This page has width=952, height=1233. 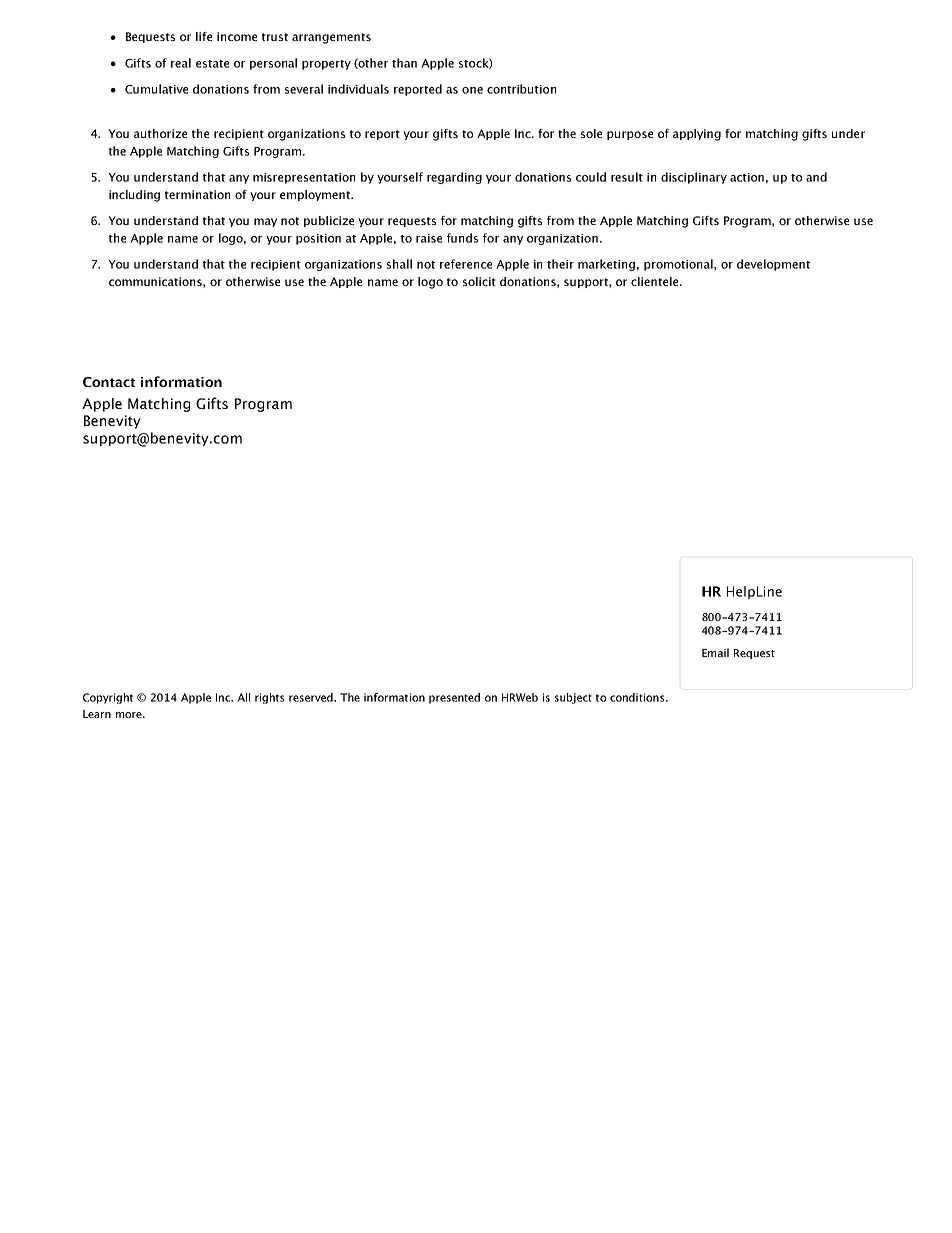 What do you see at coordinates (108, 698) in the page?
I see `Copyright` at bounding box center [108, 698].
